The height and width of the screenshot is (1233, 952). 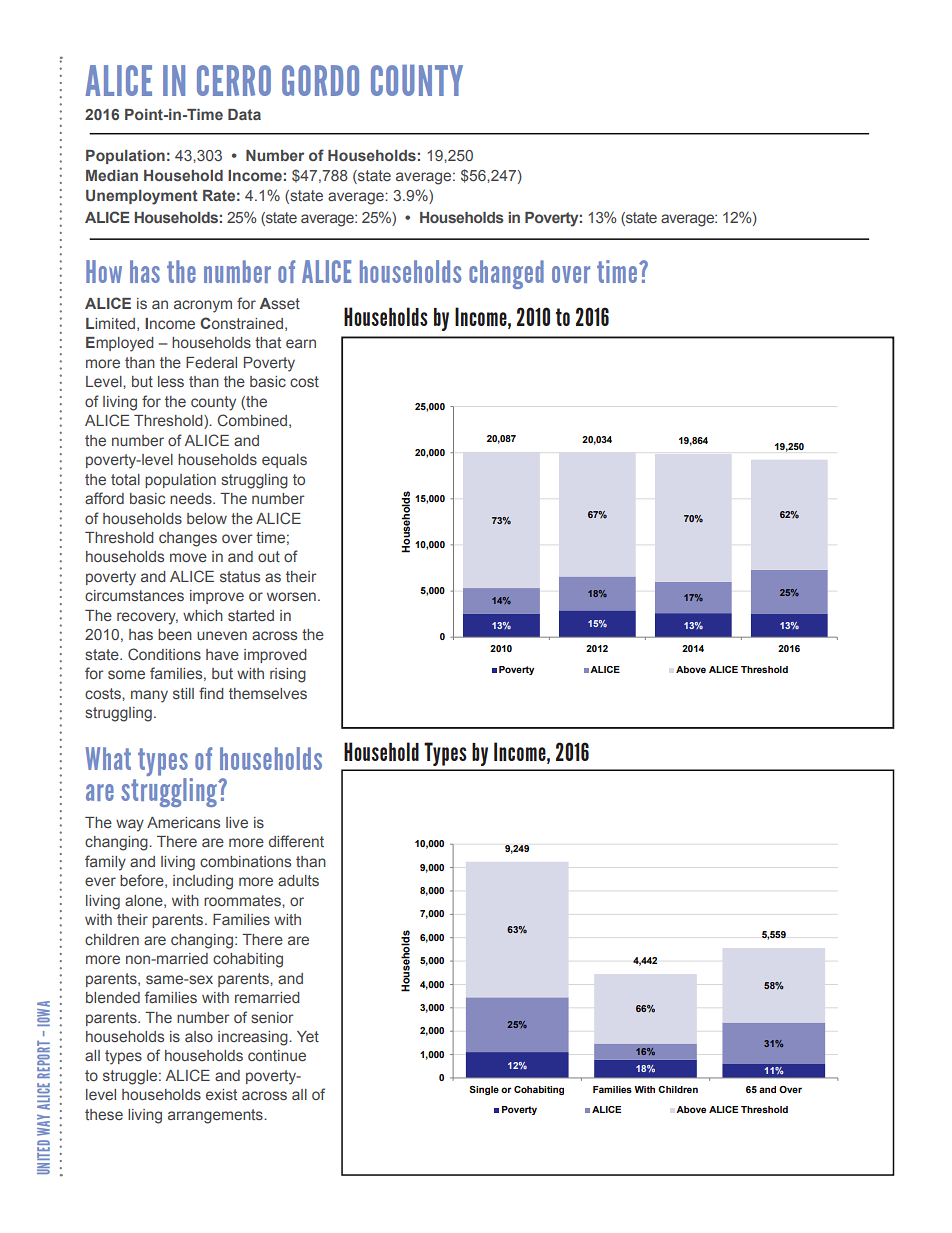 I want to click on struggle, so click(x=131, y=1077).
